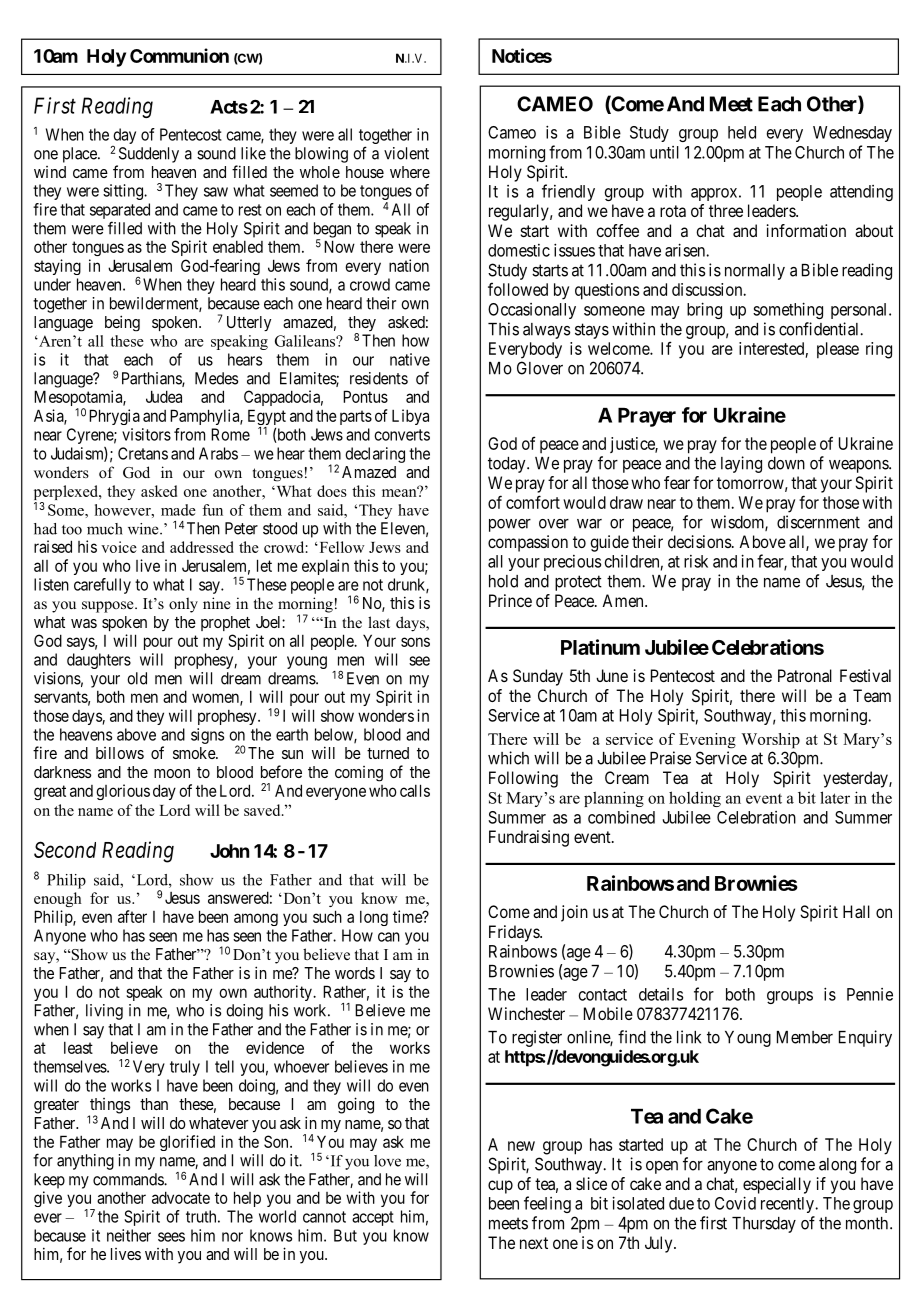  What do you see at coordinates (526, 1013) in the document?
I see `Winchester` at bounding box center [526, 1013].
